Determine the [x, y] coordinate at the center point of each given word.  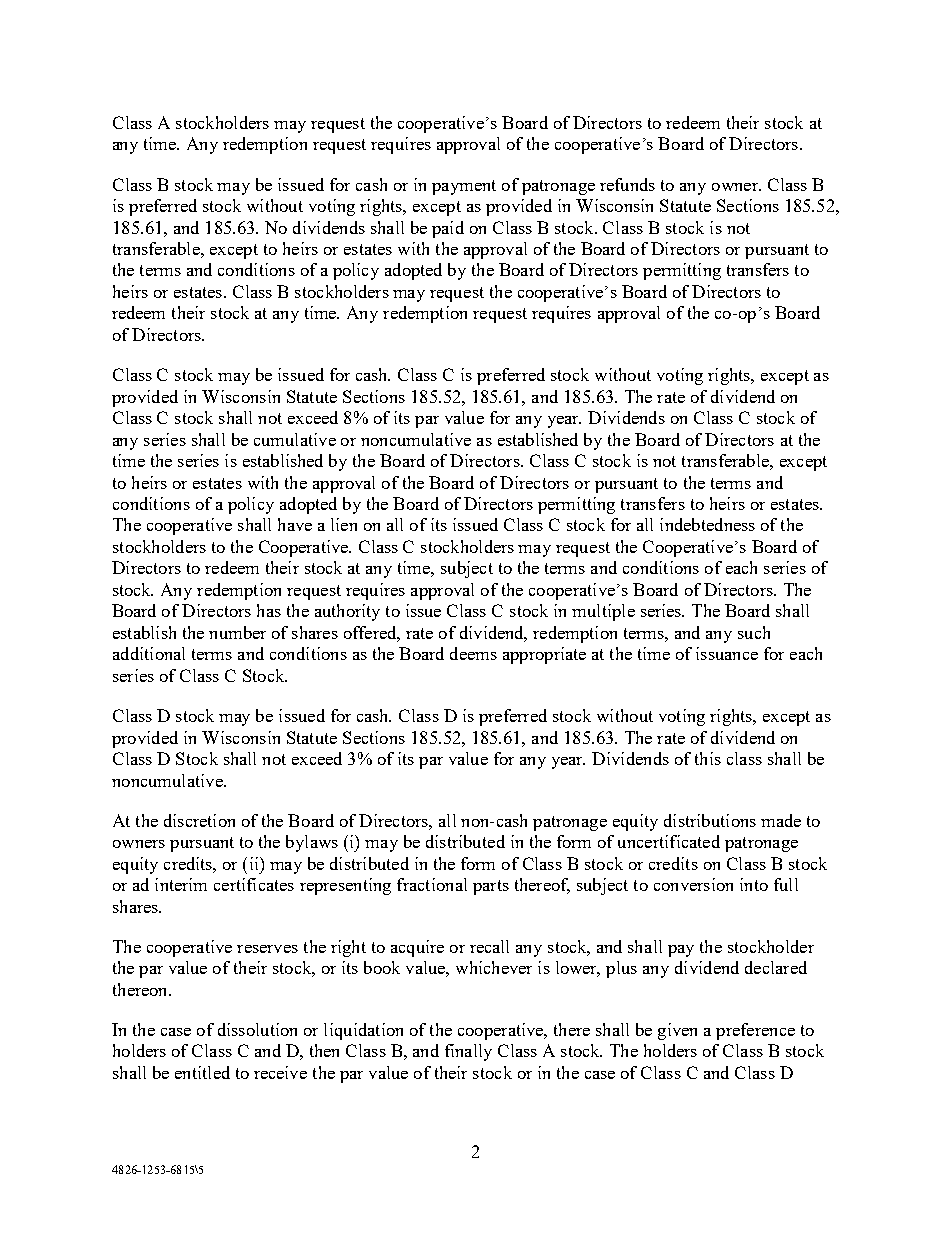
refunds [627, 184]
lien [344, 524]
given [677, 1031]
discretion [199, 820]
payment [464, 187]
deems [473, 653]
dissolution [257, 1029]
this [708, 758]
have [295, 524]
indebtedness [707, 524]
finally [468, 1052]
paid [448, 229]
